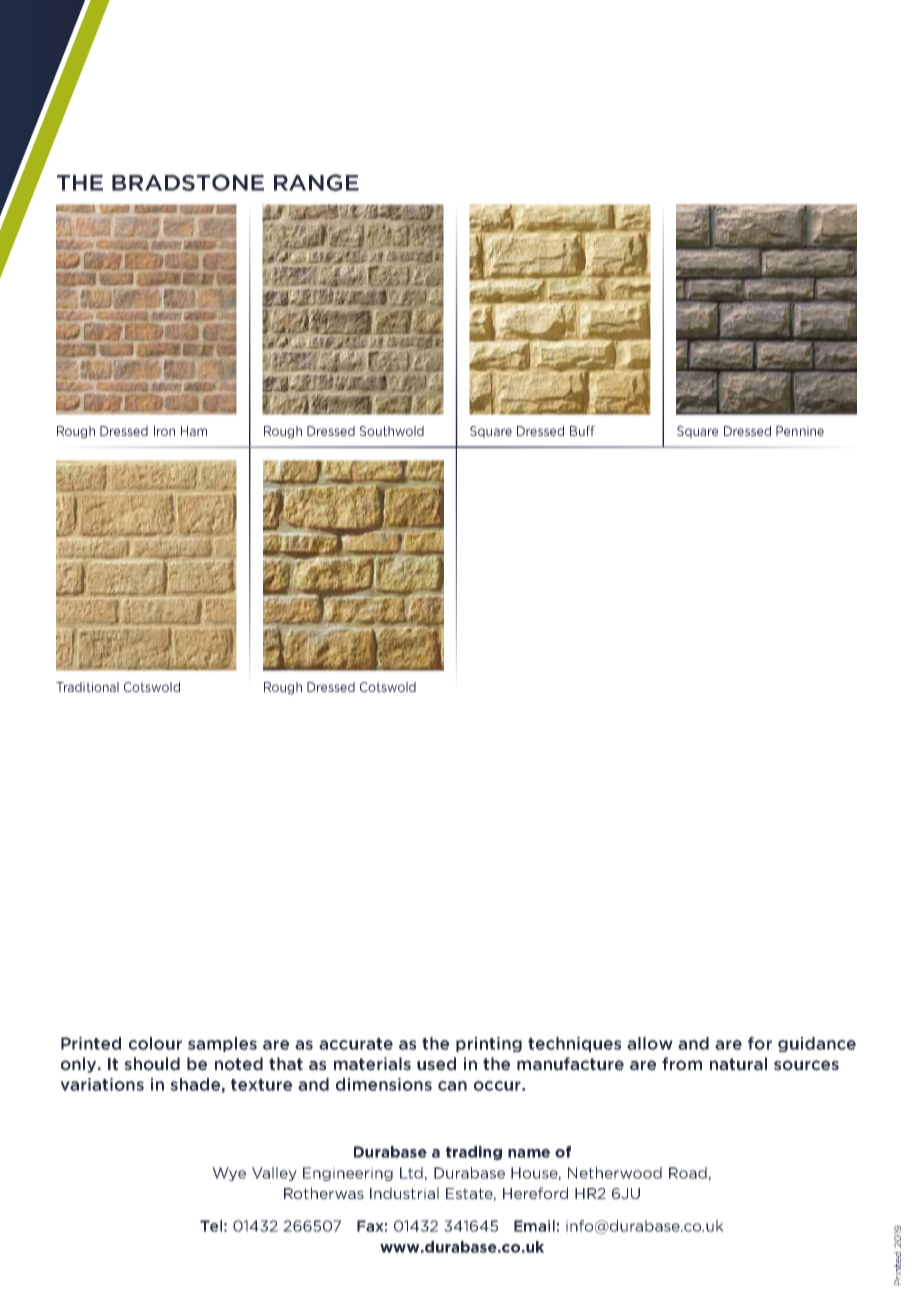 The width and height of the screenshot is (924, 1308). I want to click on Buff, so click(582, 430).
